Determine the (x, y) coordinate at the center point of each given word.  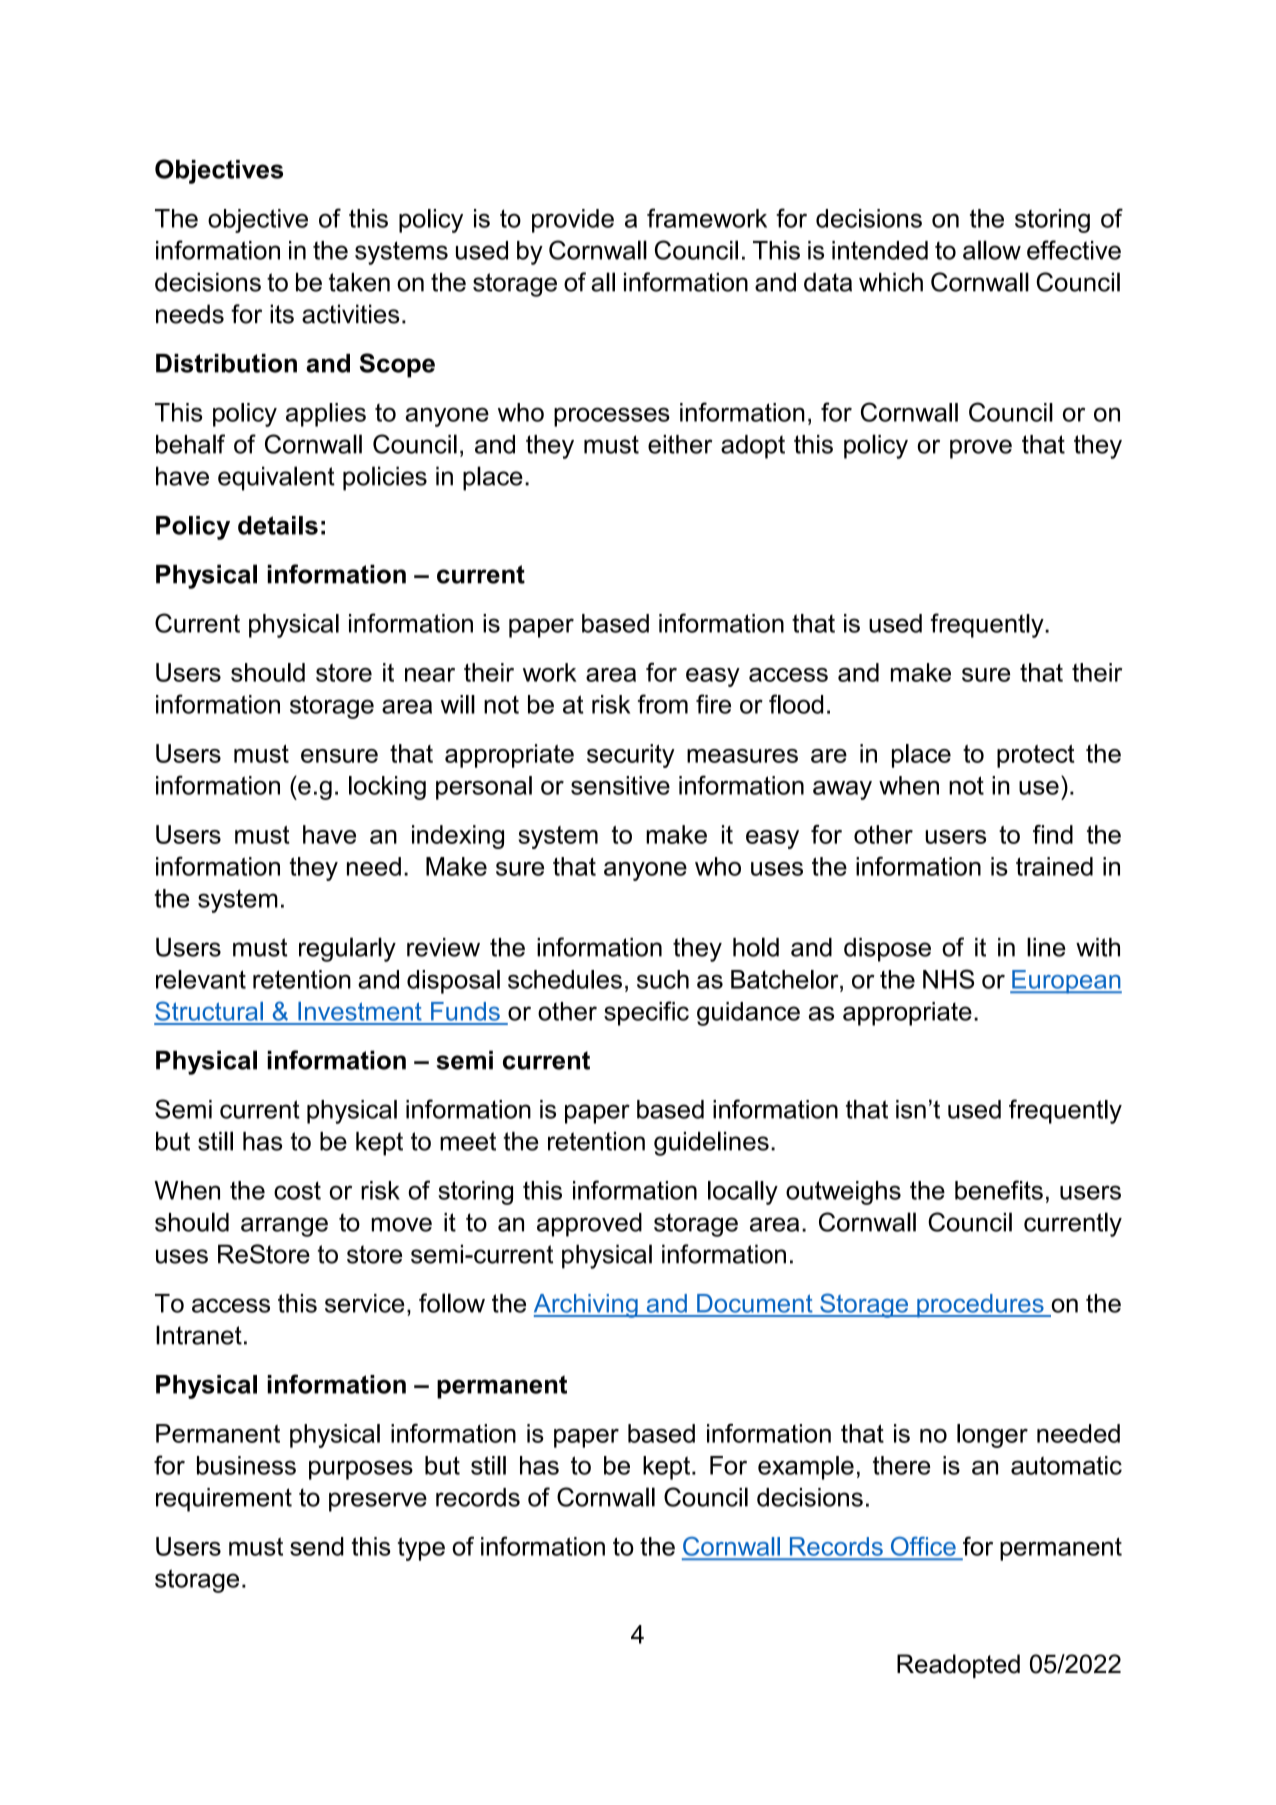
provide (573, 221)
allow (992, 250)
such (663, 979)
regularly (347, 949)
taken (359, 282)
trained (1054, 866)
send (317, 1546)
